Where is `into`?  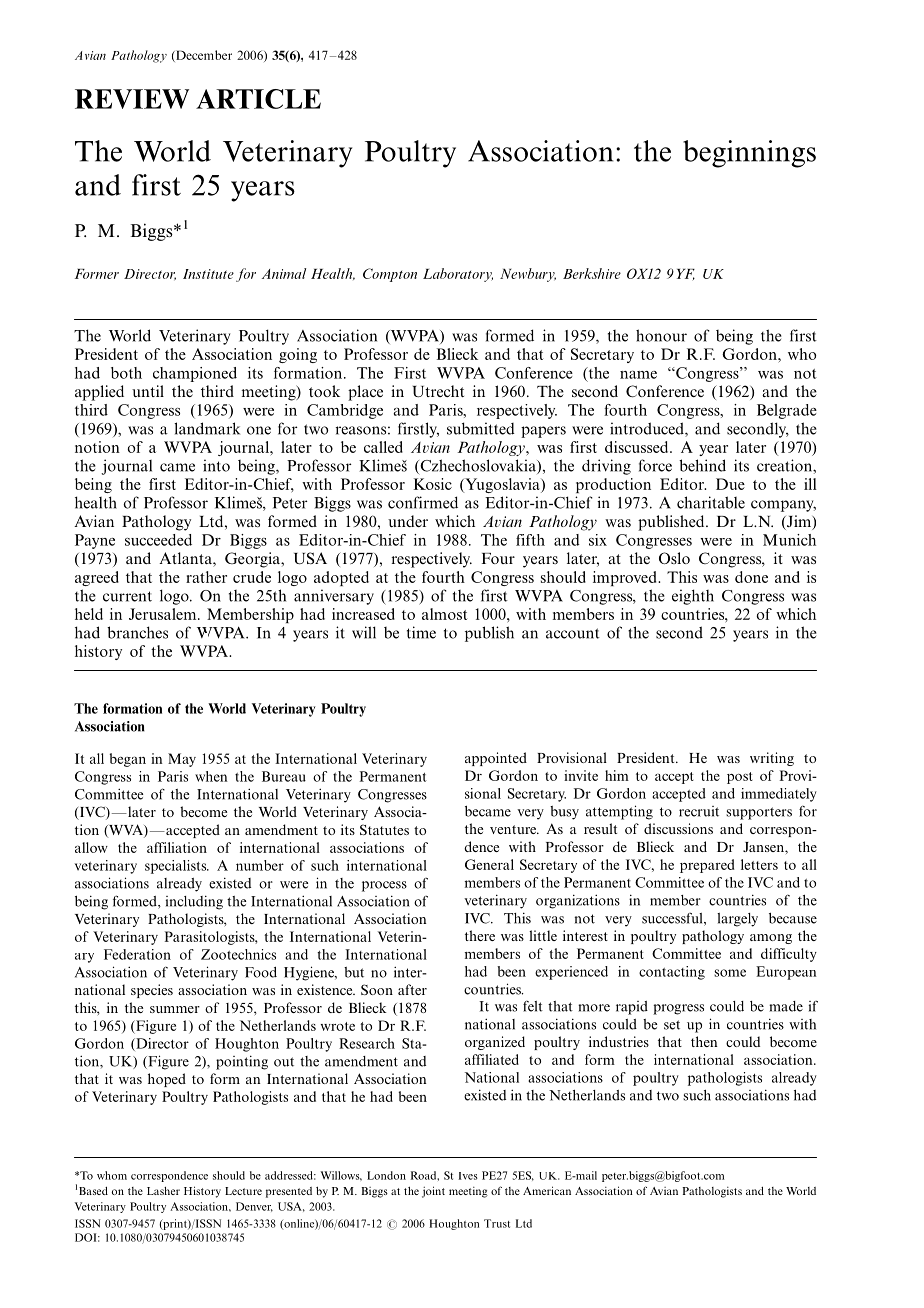 into is located at coordinates (216, 465).
